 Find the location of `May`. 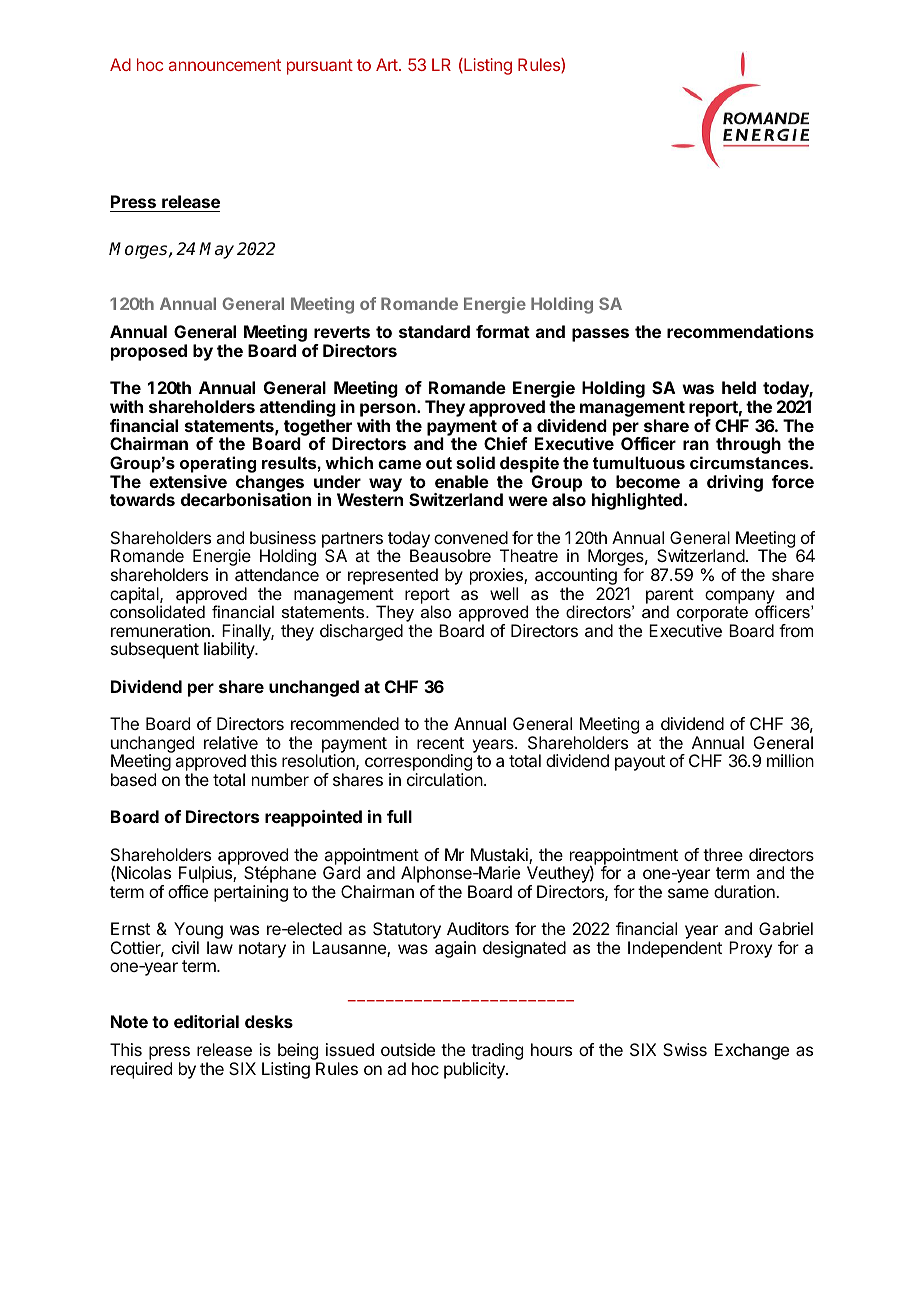

May is located at coordinates (216, 250).
